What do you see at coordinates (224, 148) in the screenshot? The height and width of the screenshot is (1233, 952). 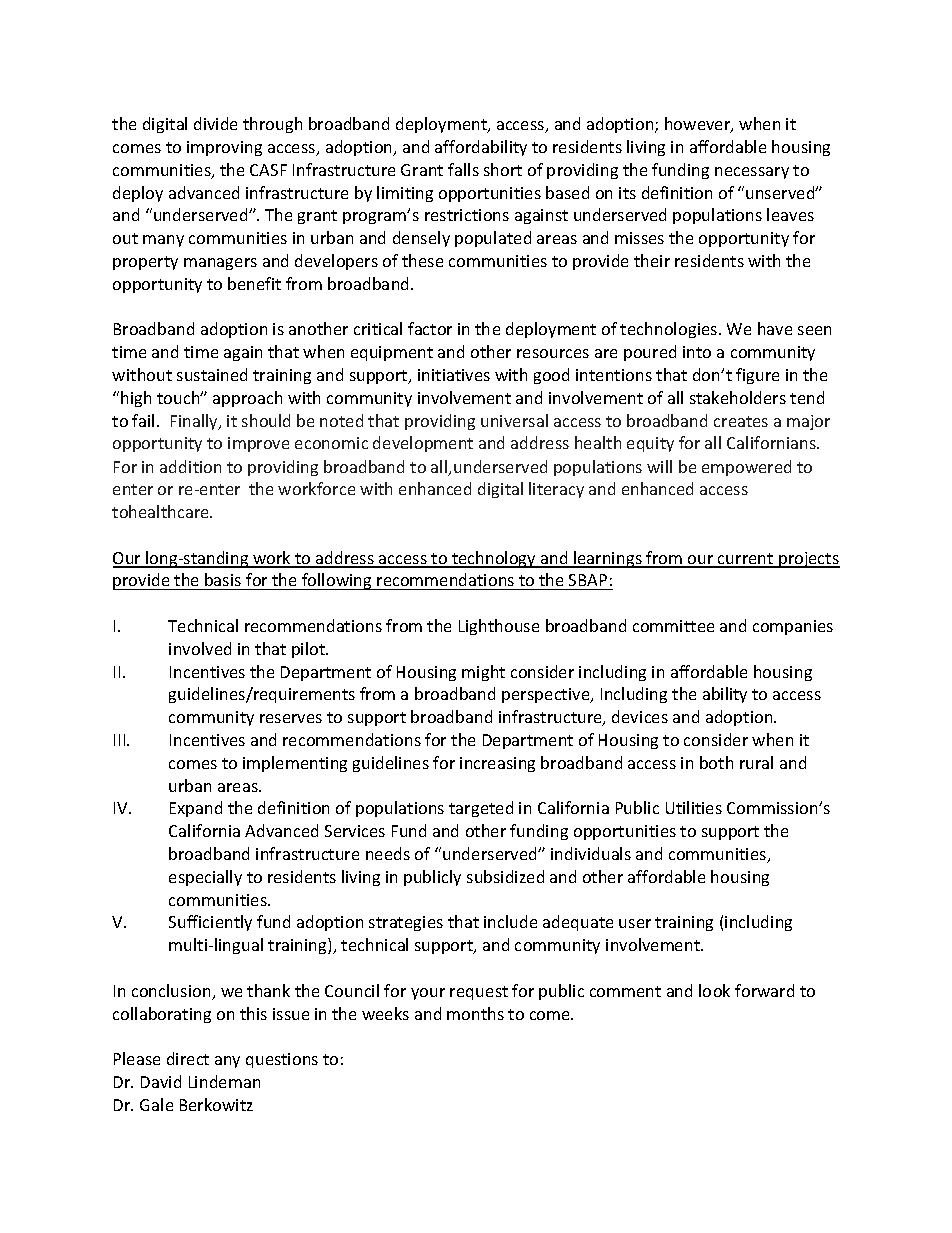 I see `improving` at bounding box center [224, 148].
